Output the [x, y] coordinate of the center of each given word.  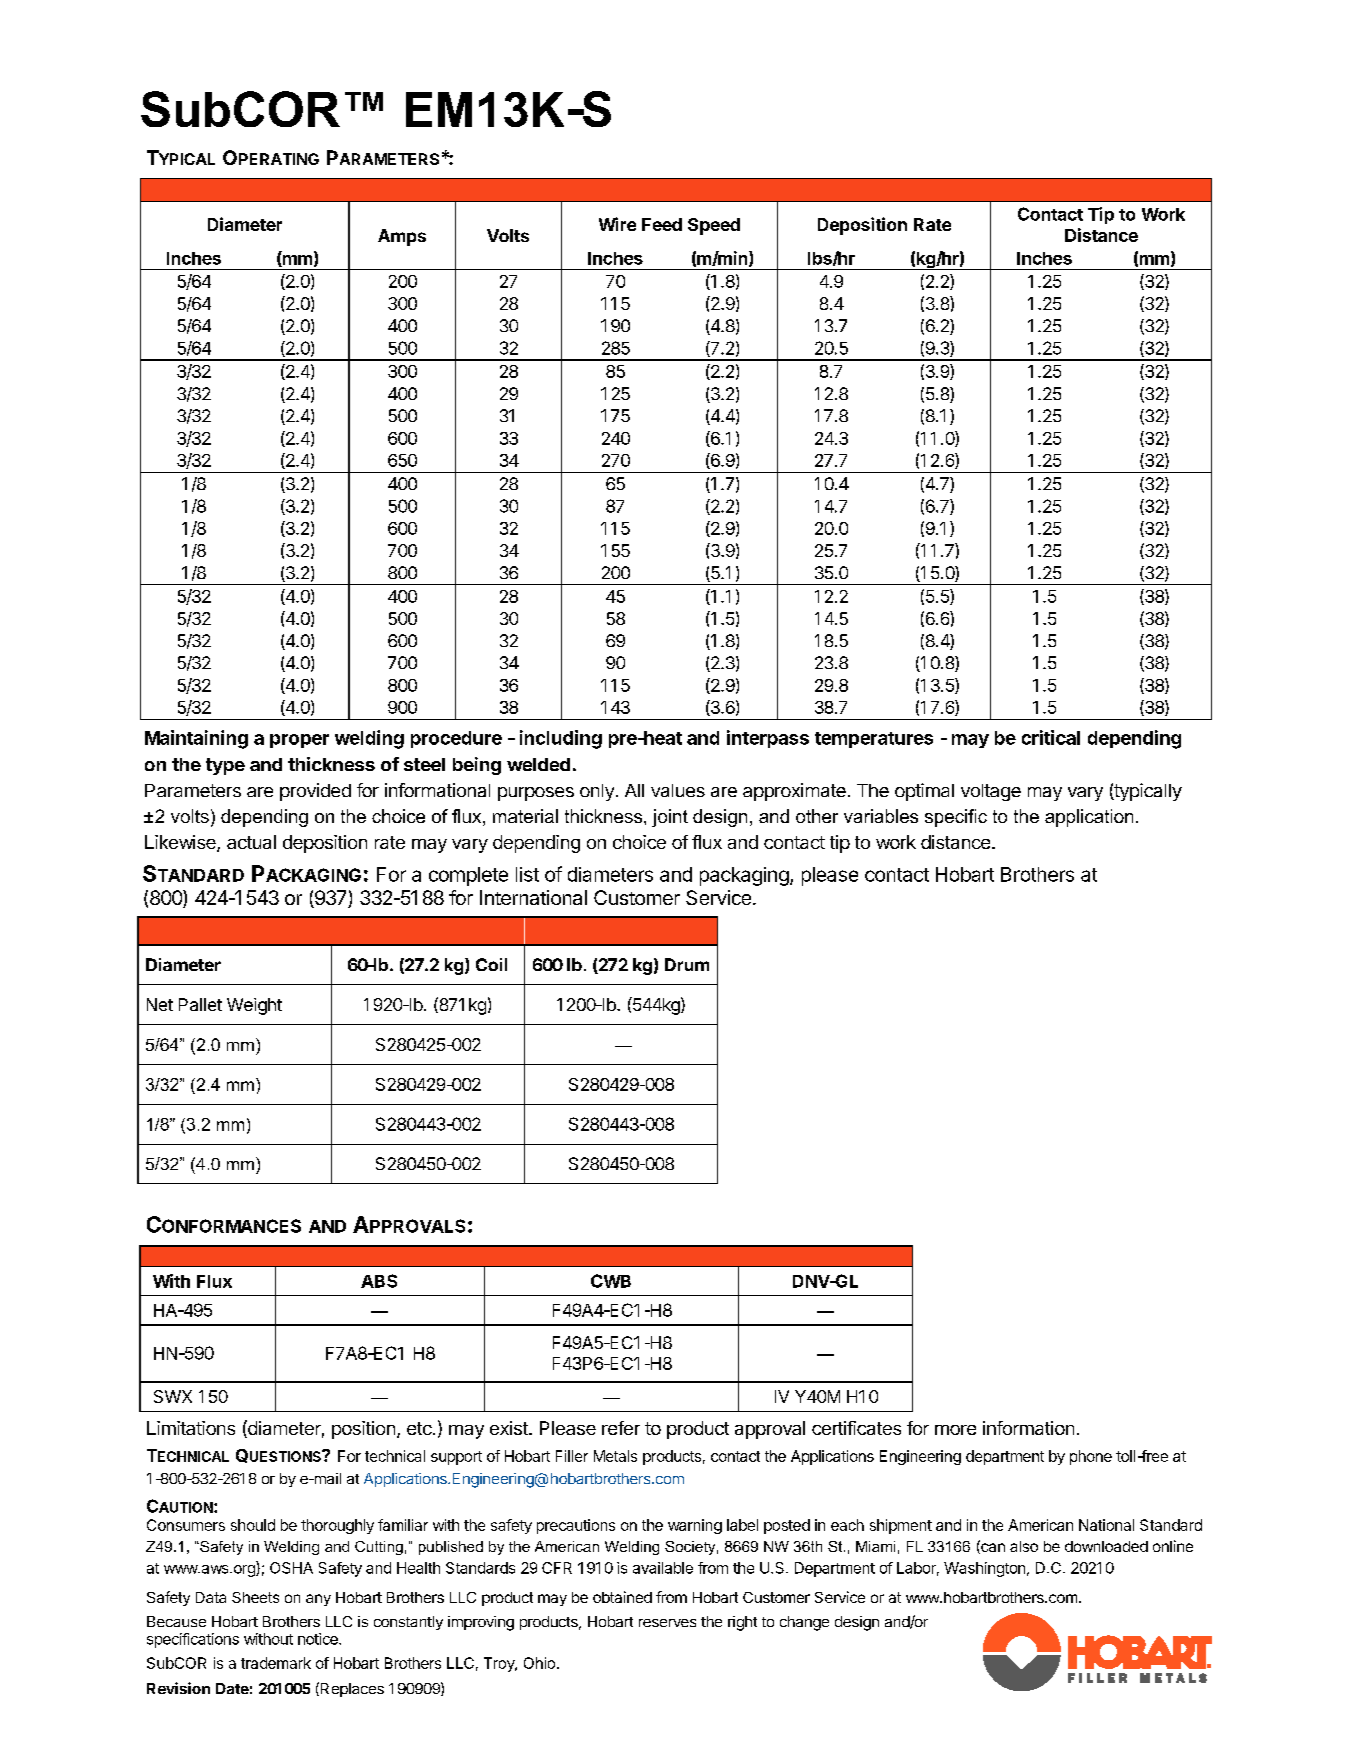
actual [251, 842]
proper [299, 741]
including [561, 739]
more [955, 1430]
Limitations [191, 1428]
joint [670, 818]
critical [1051, 737]
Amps [402, 237]
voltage [991, 792]
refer [621, 1428]
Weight [254, 1006]
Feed [662, 224]
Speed [714, 226]
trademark [276, 1663]
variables [881, 816]
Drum [687, 964]
